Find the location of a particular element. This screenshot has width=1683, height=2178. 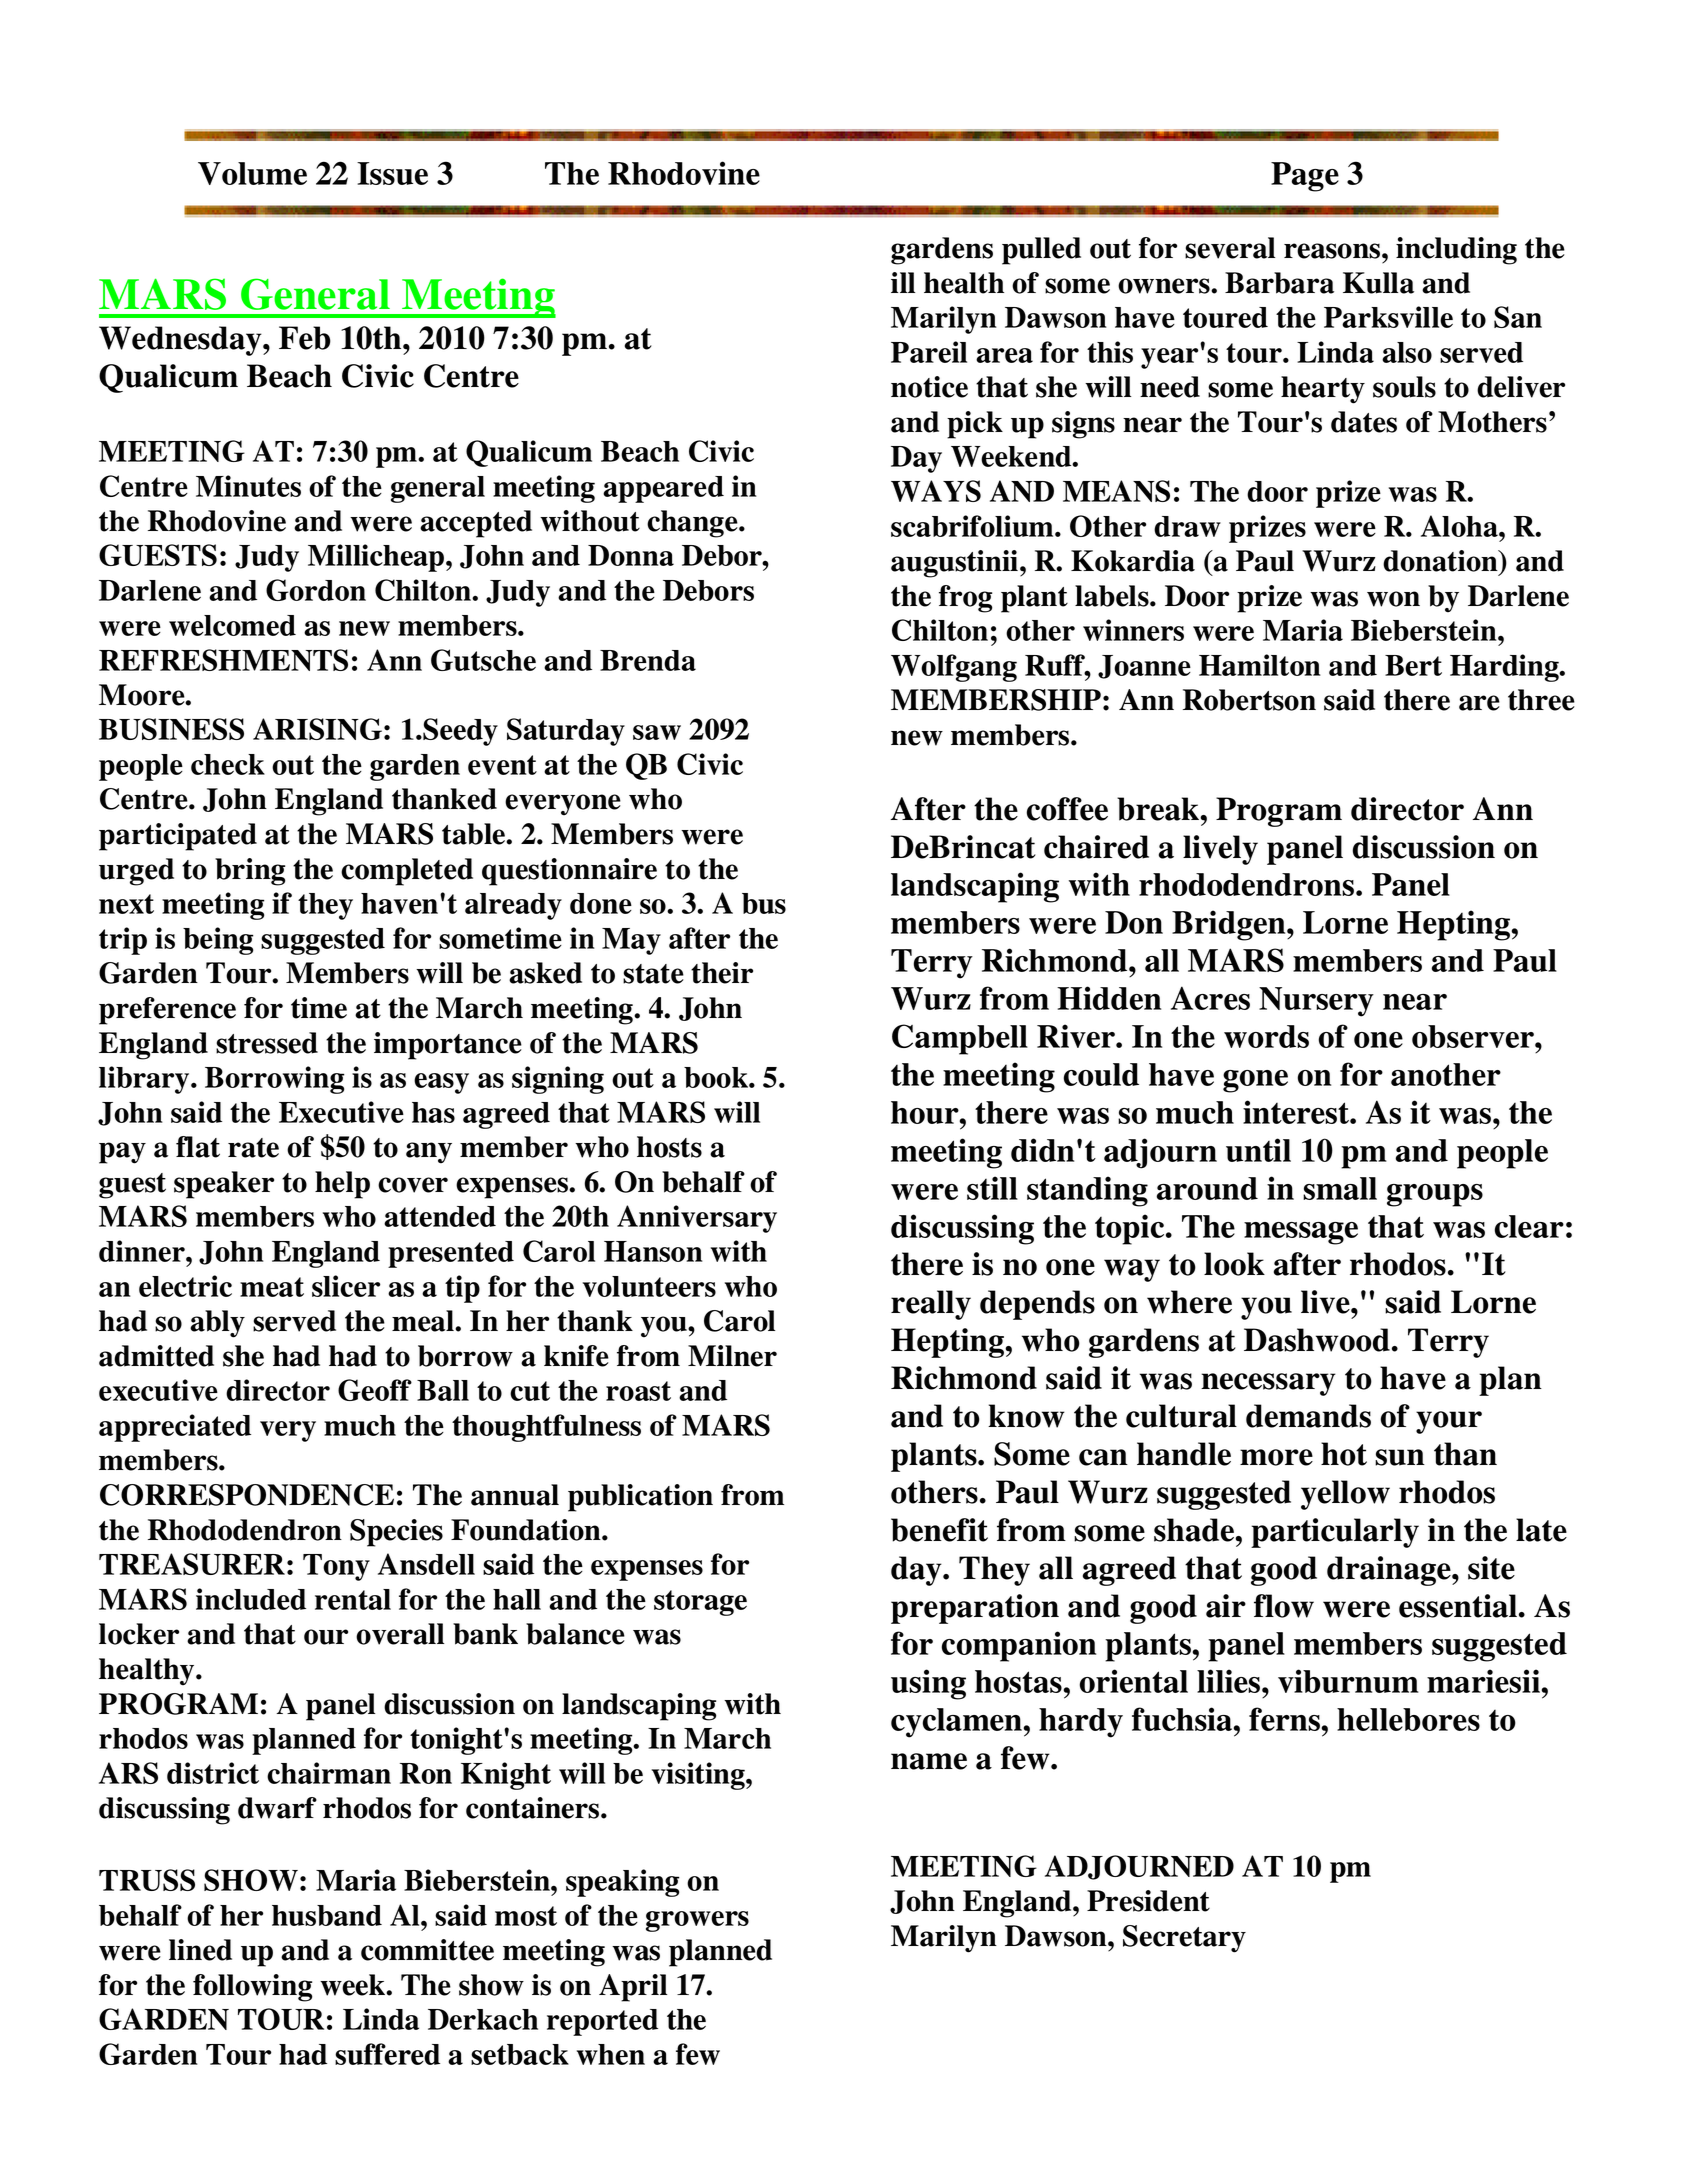

following is located at coordinates (252, 1988).
